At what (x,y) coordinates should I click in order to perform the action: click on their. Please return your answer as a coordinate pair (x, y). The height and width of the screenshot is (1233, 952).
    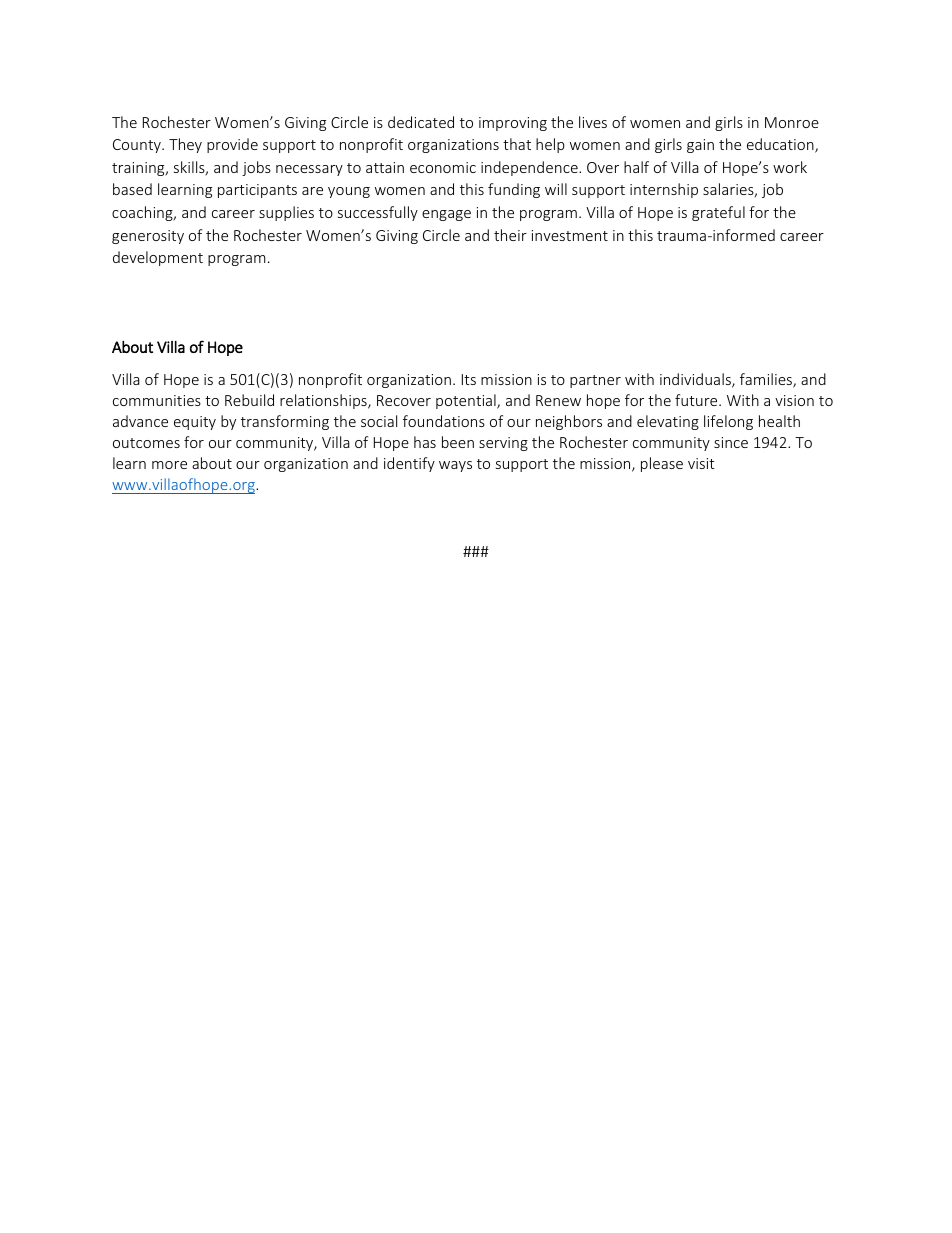
    Looking at the image, I should click on (510, 235).
